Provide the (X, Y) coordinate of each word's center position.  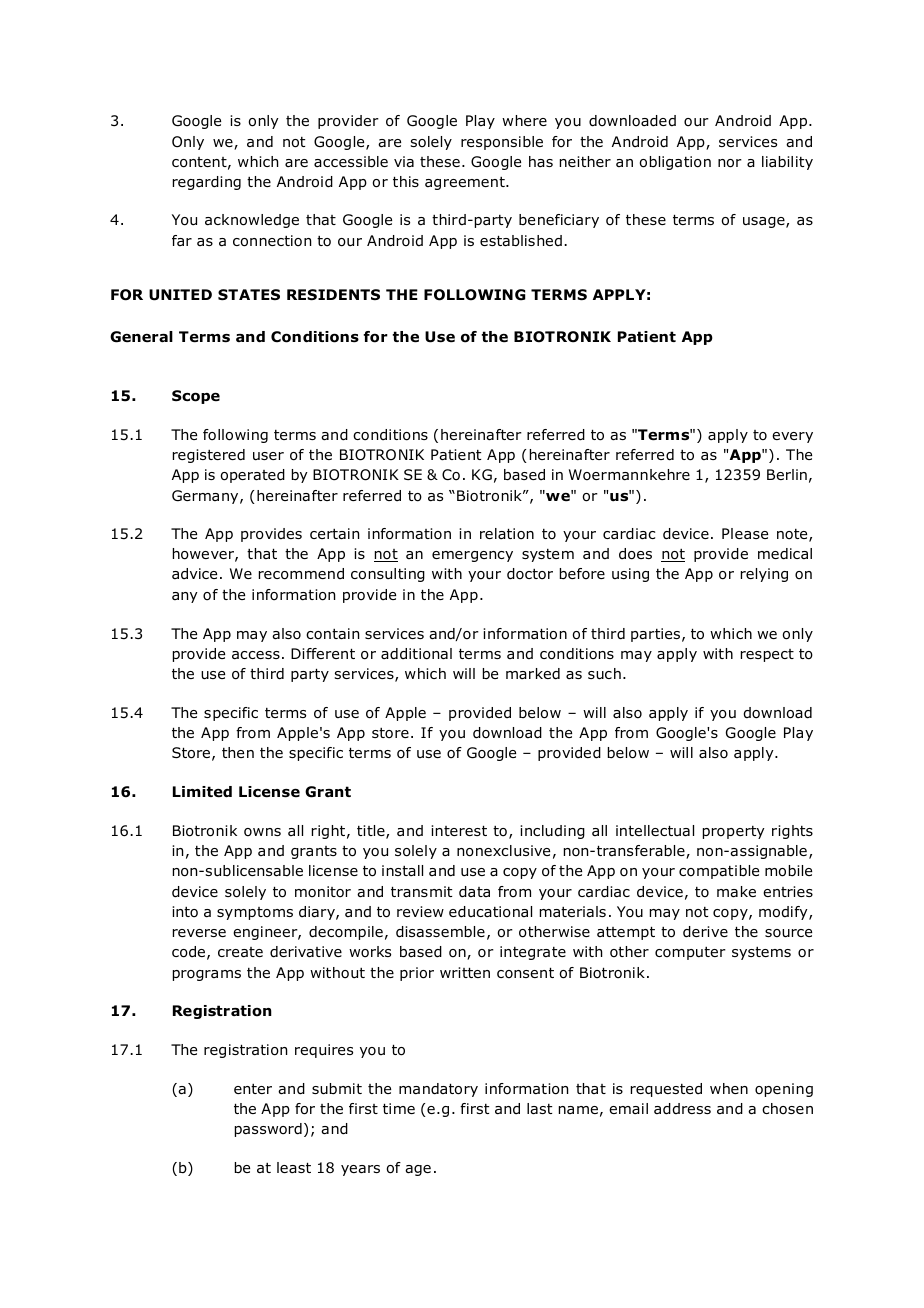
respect (767, 655)
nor (730, 163)
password (268, 1130)
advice (194, 573)
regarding (207, 183)
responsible (502, 143)
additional (416, 654)
